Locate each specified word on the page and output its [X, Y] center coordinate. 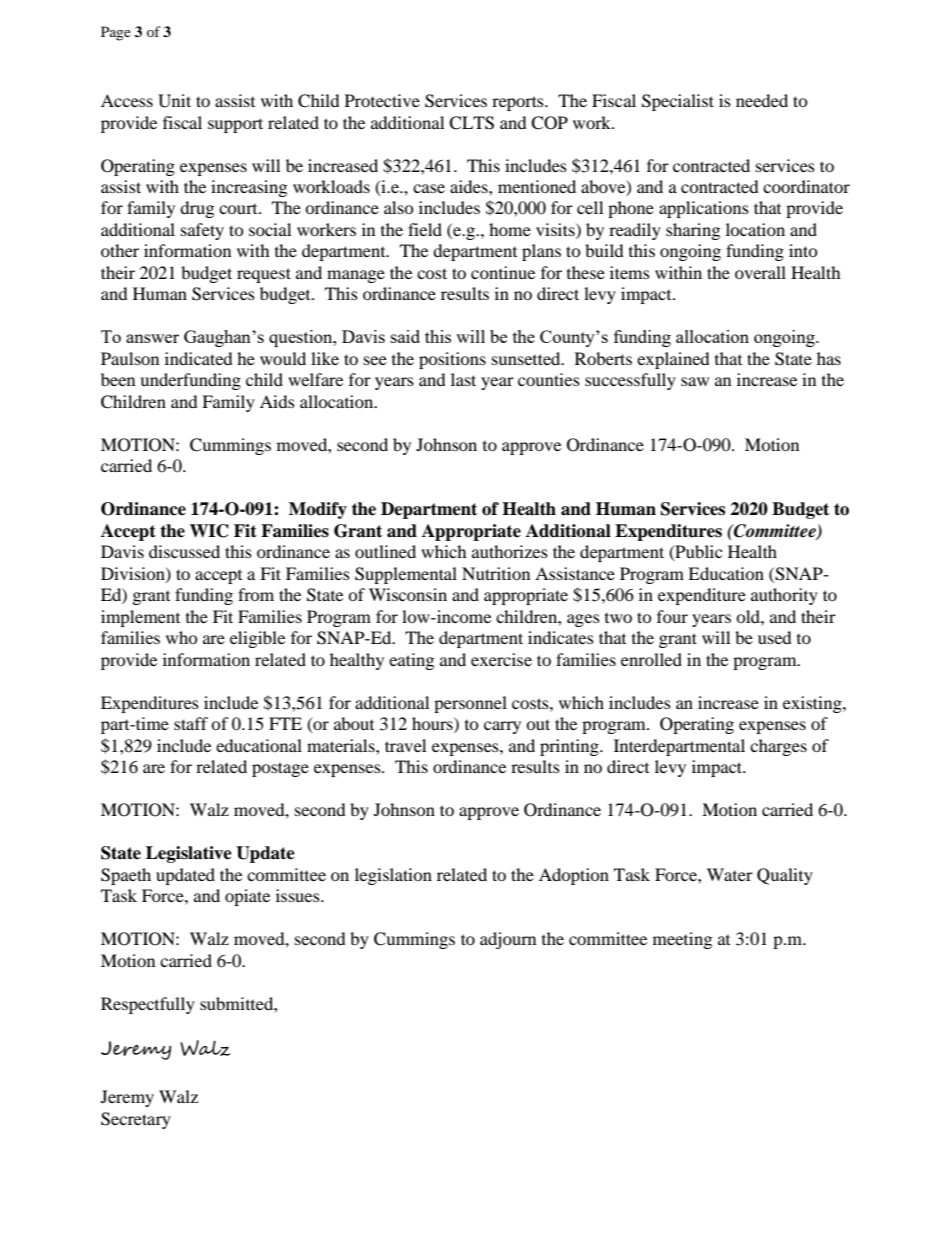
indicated [199, 358]
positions [452, 360]
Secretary [136, 1120]
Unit [174, 101]
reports [519, 103]
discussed [184, 551]
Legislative [189, 854]
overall [760, 272]
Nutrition [496, 573]
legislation [393, 876]
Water [730, 874]
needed [762, 100]
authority [784, 596]
